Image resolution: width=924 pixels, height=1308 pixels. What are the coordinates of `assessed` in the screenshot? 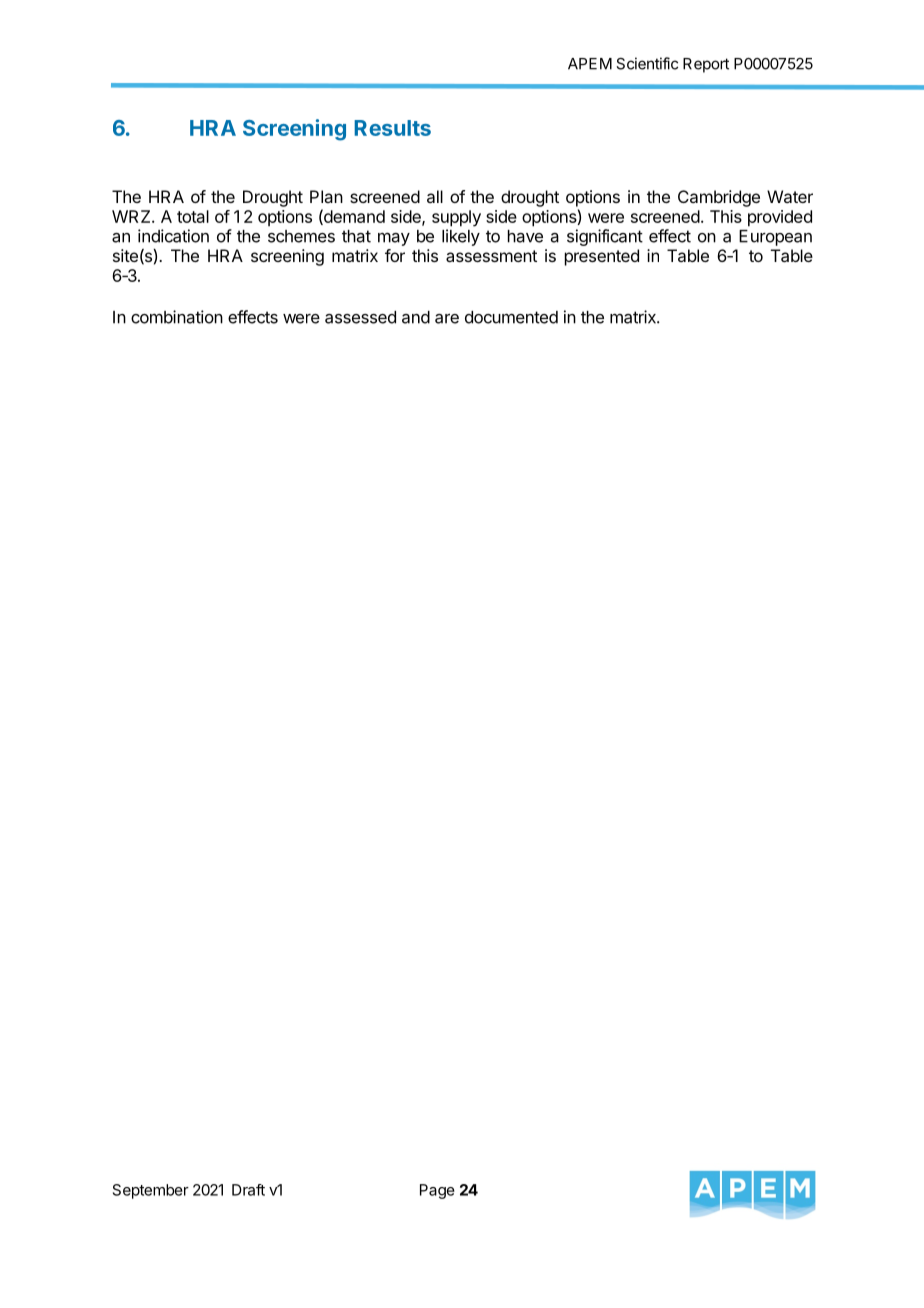 It's located at (360, 317).
